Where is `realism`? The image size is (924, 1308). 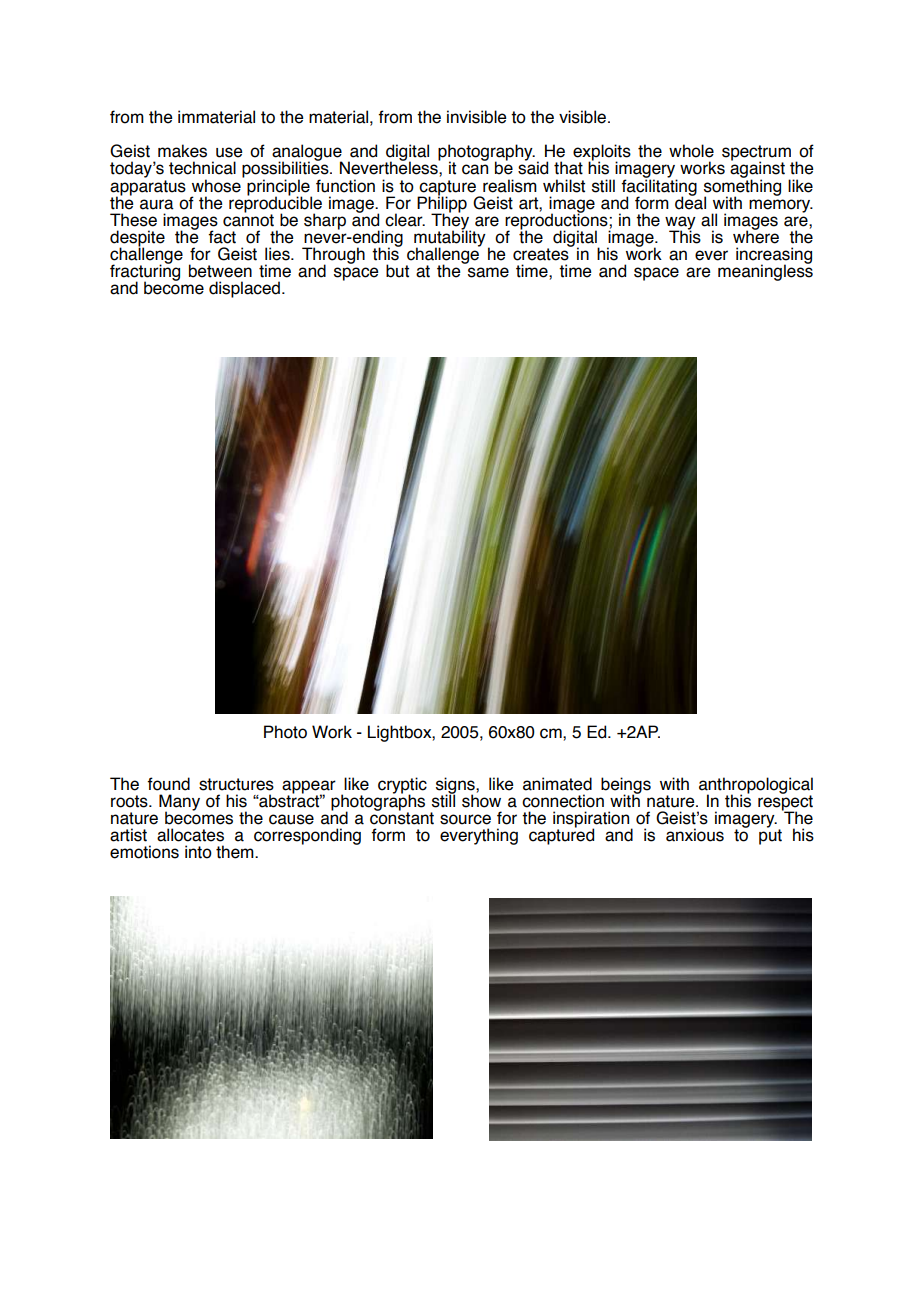 realism is located at coordinates (510, 186).
